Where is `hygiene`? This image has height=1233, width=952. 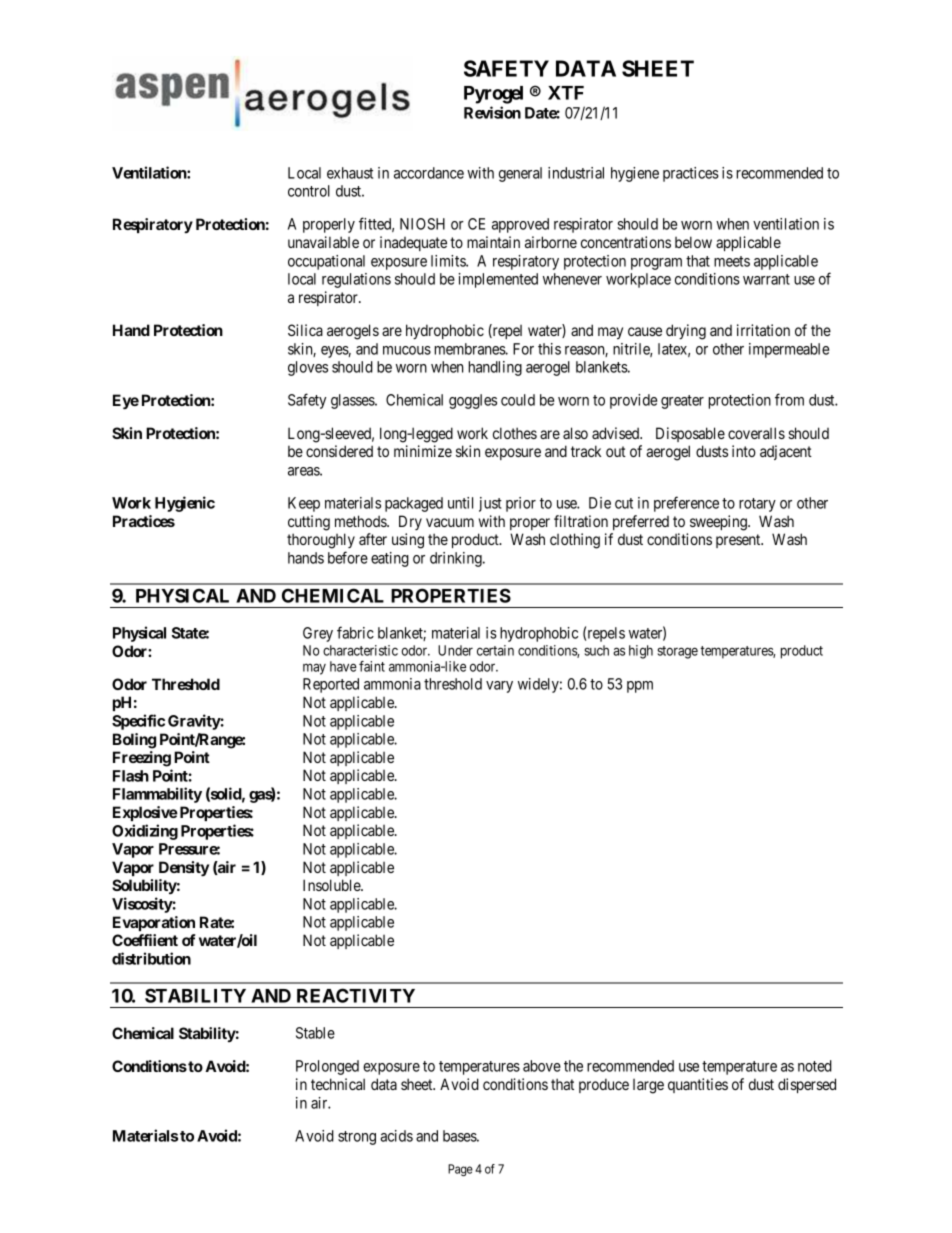 hygiene is located at coordinates (635, 174).
